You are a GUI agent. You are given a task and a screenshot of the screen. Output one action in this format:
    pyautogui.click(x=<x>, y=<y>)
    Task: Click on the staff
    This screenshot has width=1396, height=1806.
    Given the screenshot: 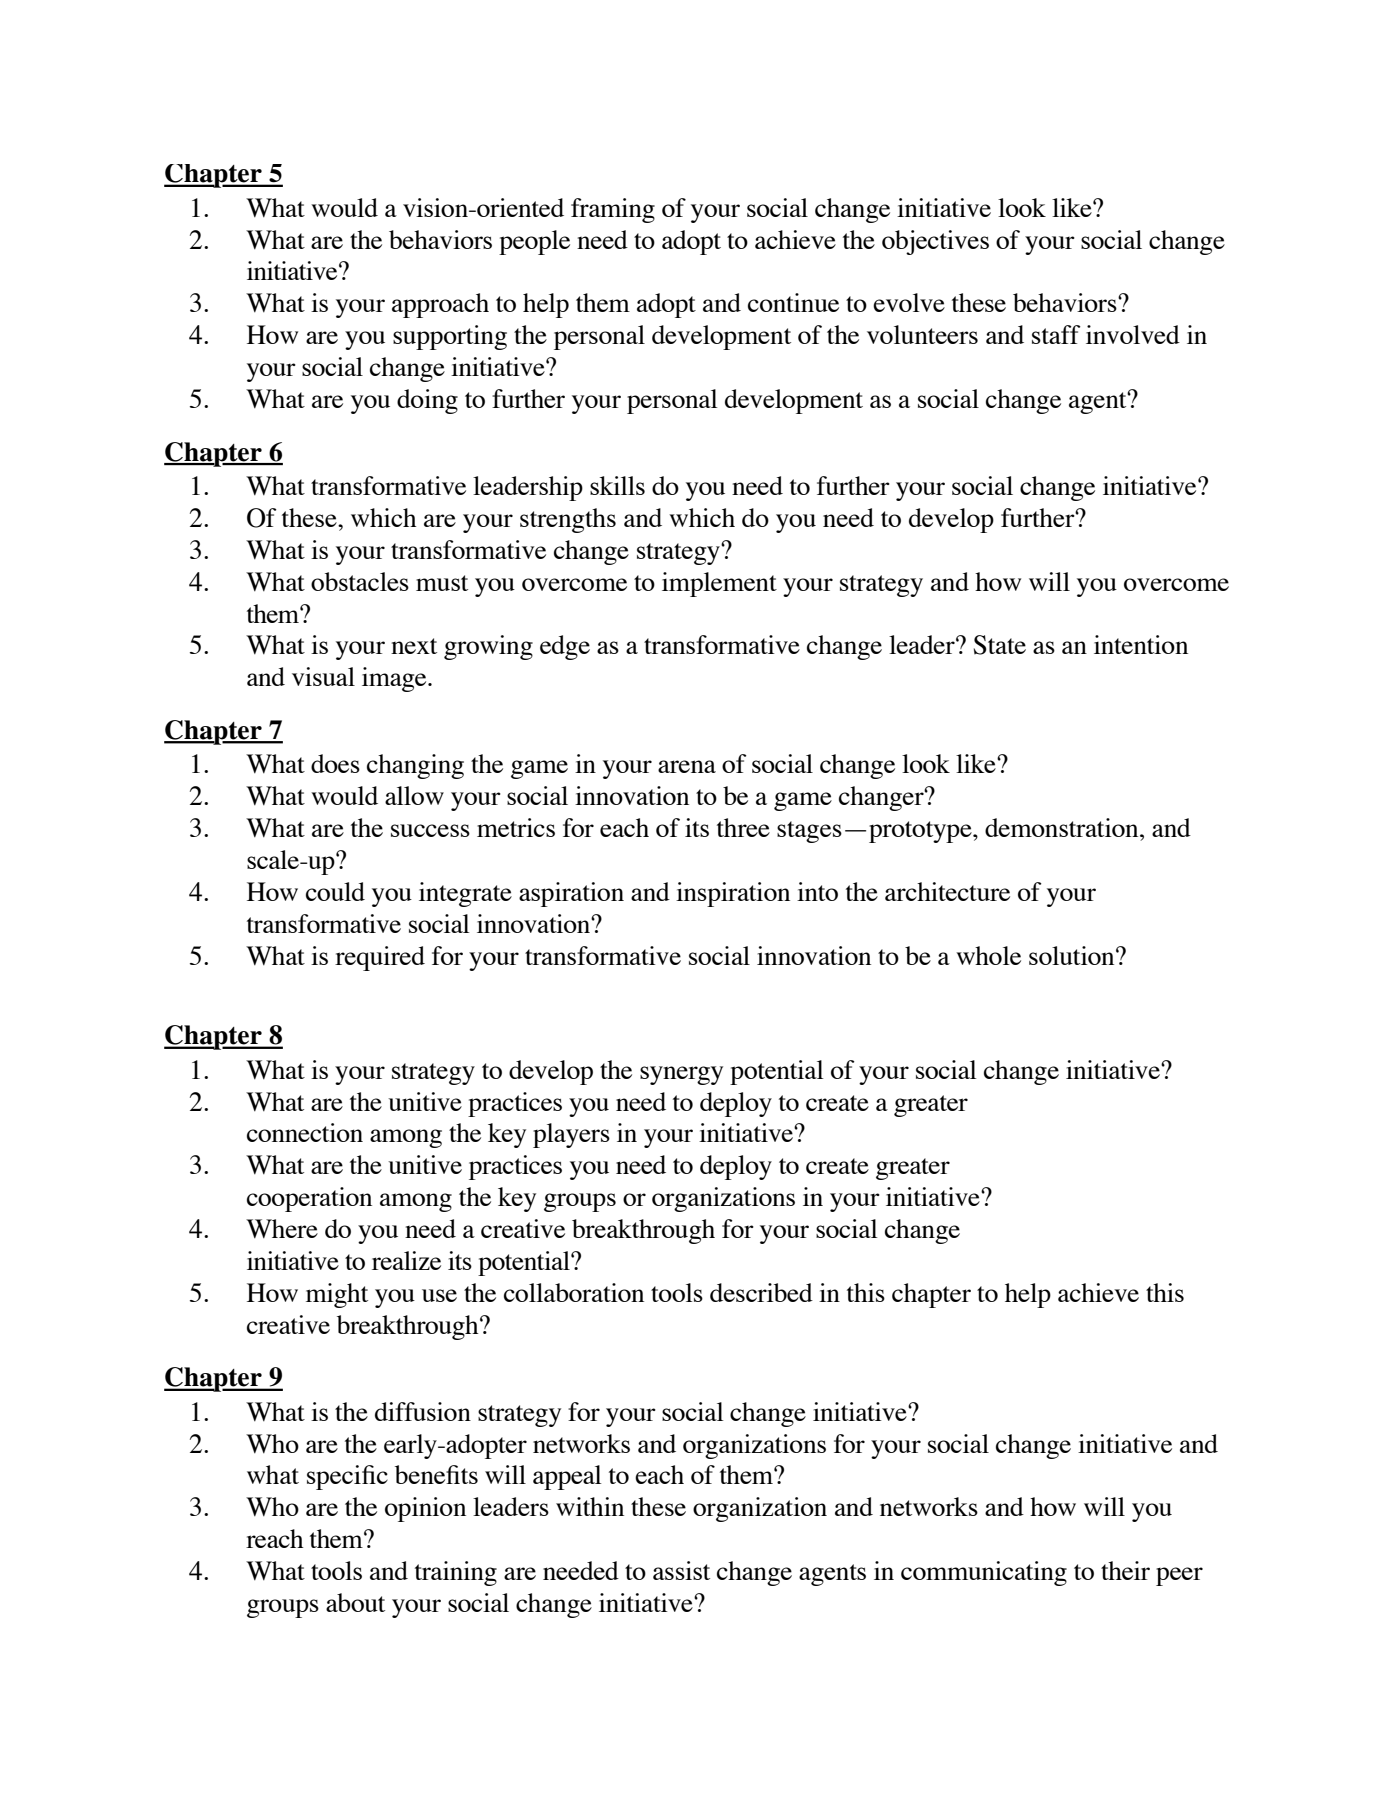 What is the action you would take?
    pyautogui.click(x=1056, y=334)
